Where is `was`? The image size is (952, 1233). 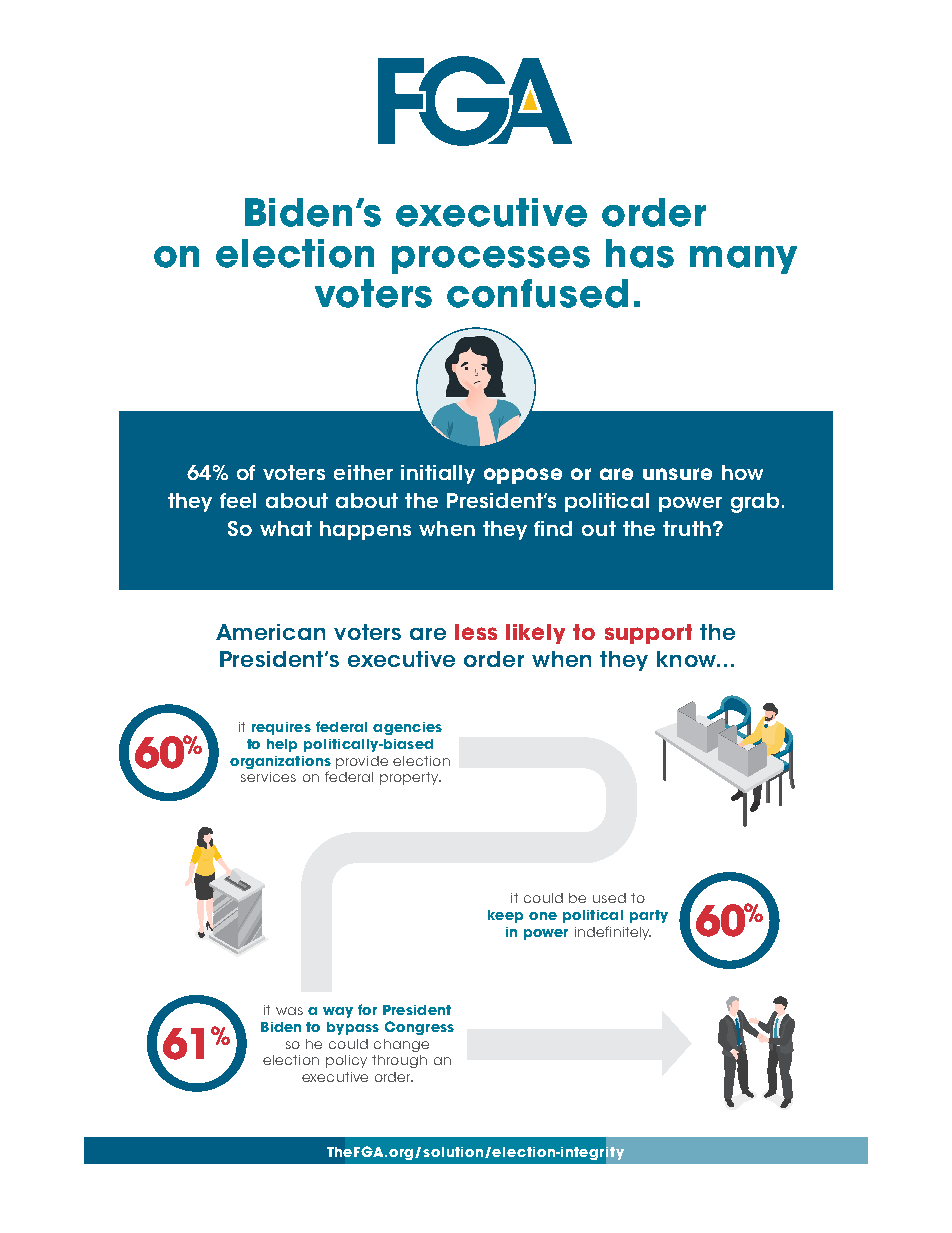
was is located at coordinates (289, 1011).
